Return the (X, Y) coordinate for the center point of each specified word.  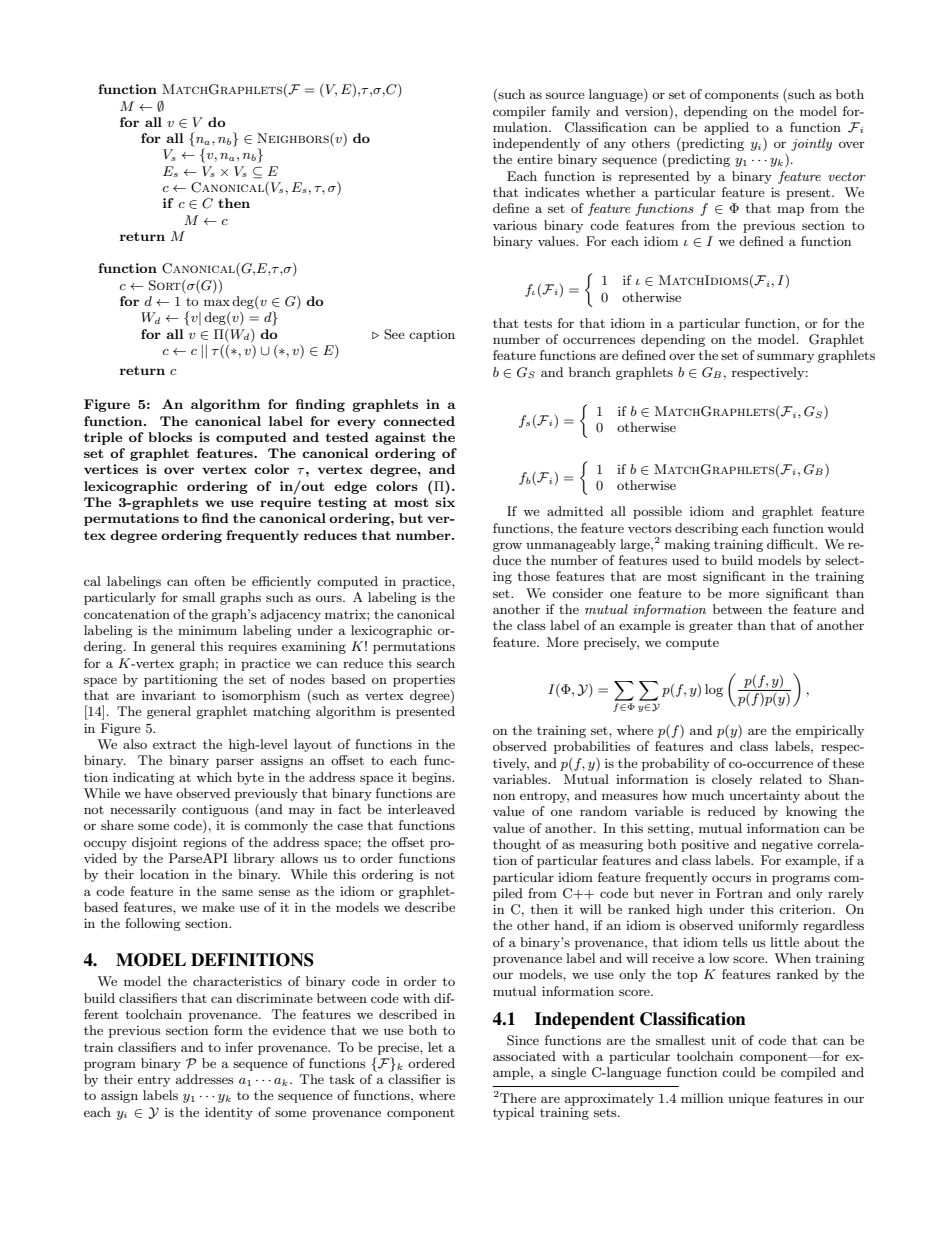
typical (513, 1113)
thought (517, 845)
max (217, 302)
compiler (519, 112)
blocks (170, 437)
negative (787, 846)
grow (507, 547)
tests (538, 323)
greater (711, 627)
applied (726, 128)
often (209, 581)
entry (154, 1081)
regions (205, 844)
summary (785, 358)
